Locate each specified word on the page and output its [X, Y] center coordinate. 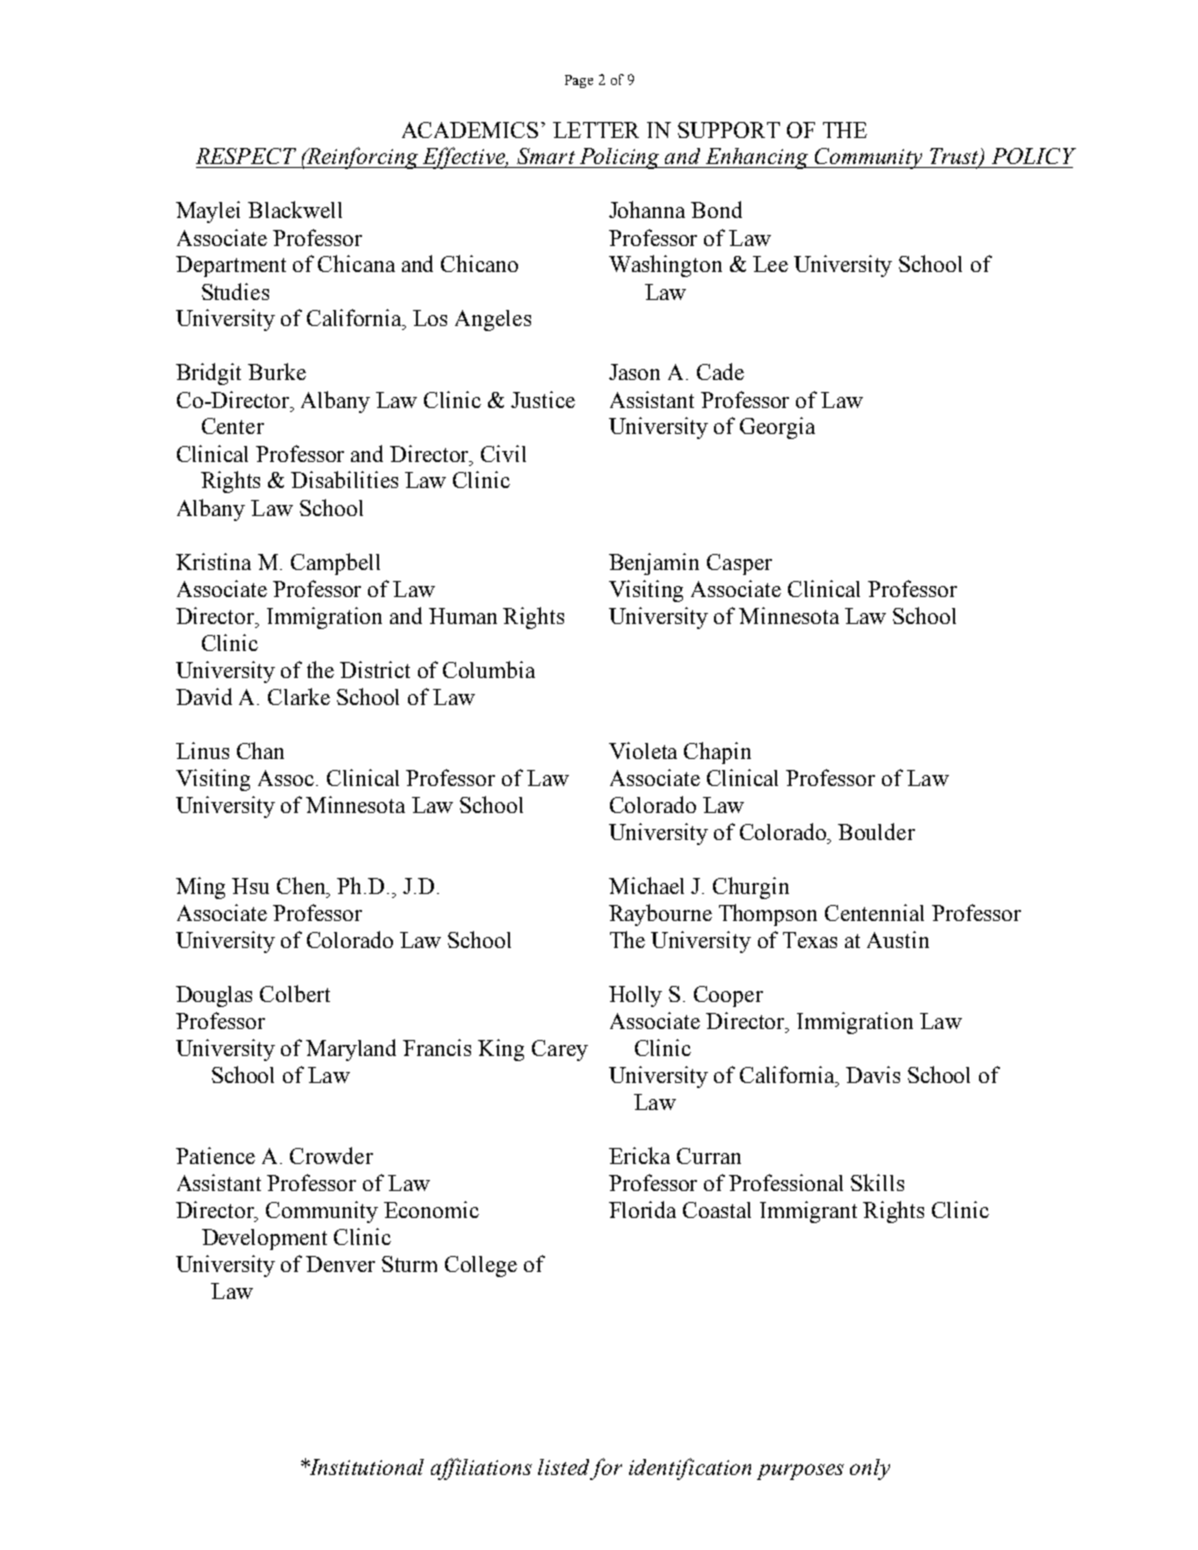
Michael [646, 885]
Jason [634, 372]
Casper [739, 564]
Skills [877, 1182]
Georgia [777, 428]
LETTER [596, 130]
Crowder [331, 1155]
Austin [898, 939]
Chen [303, 887]
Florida [642, 1209]
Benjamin [654, 564]
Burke [277, 371]
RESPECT [246, 156]
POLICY [1034, 156]
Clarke [299, 696]
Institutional [365, 1467]
